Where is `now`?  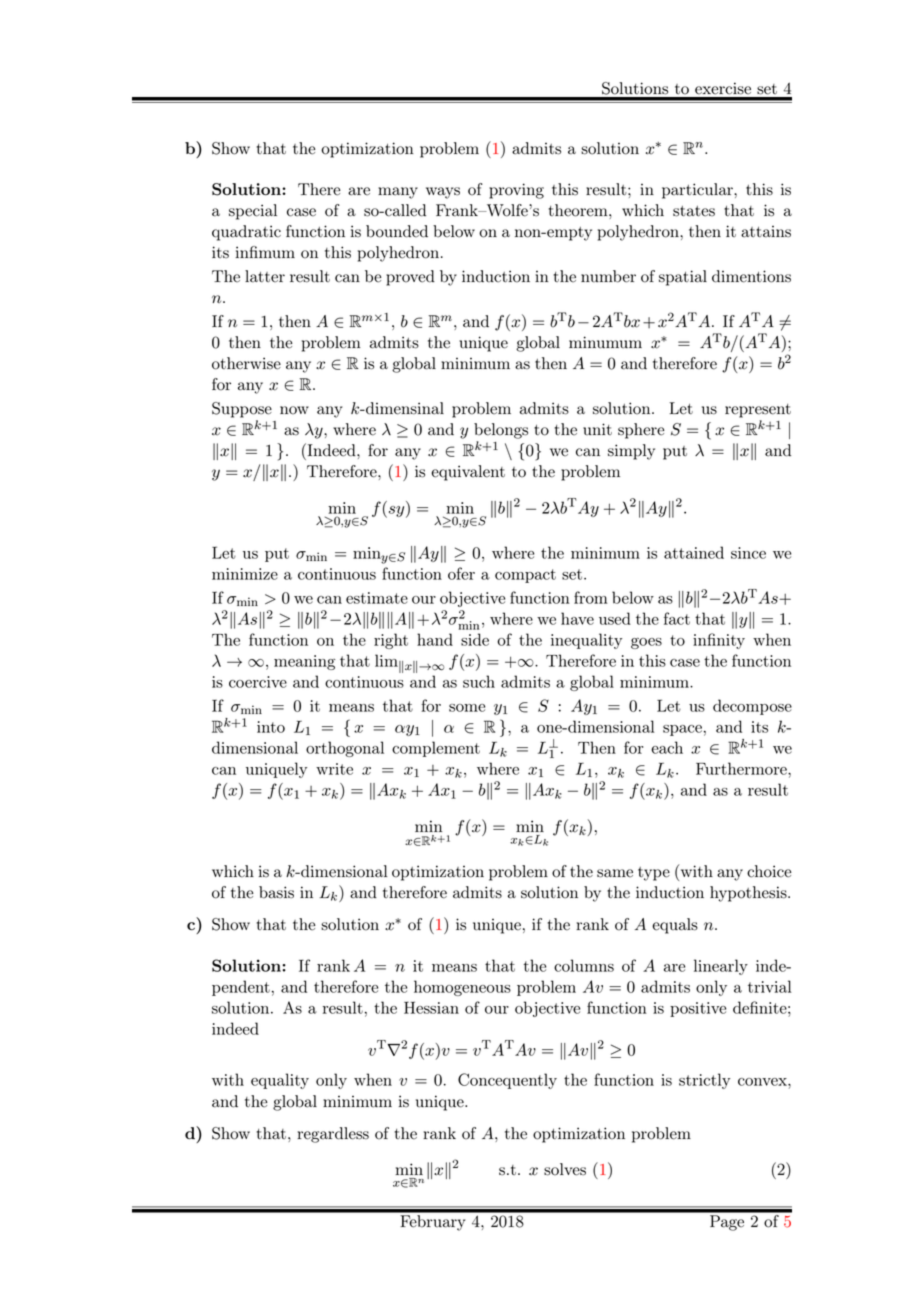 now is located at coordinates (294, 410).
